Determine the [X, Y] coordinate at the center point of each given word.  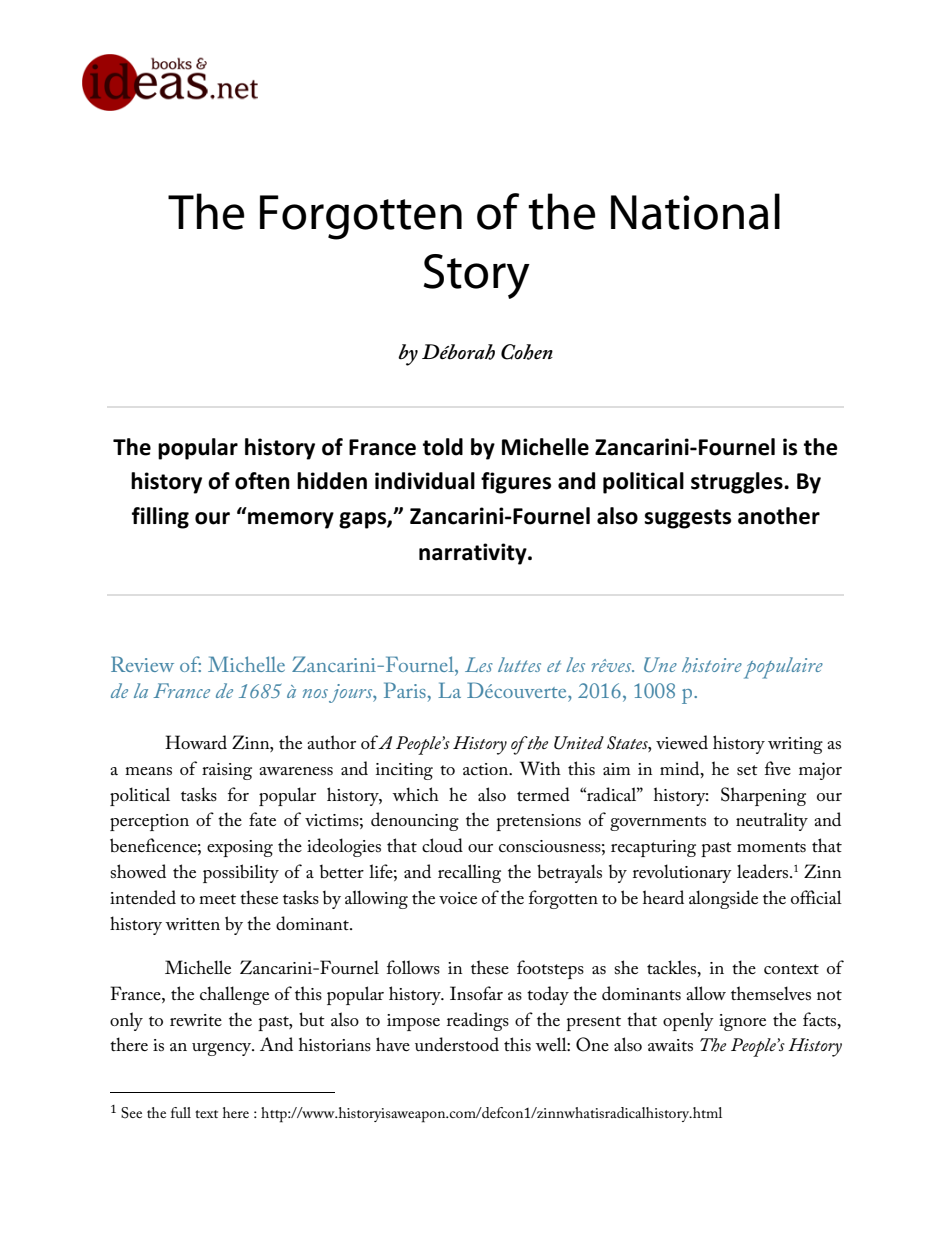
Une [660, 664]
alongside [723, 899]
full [181, 1112]
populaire [783, 668]
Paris [406, 690]
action [486, 769]
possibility [241, 873]
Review [142, 664]
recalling [469, 873]
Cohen [527, 352]
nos [315, 693]
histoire [712, 665]
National [695, 211]
